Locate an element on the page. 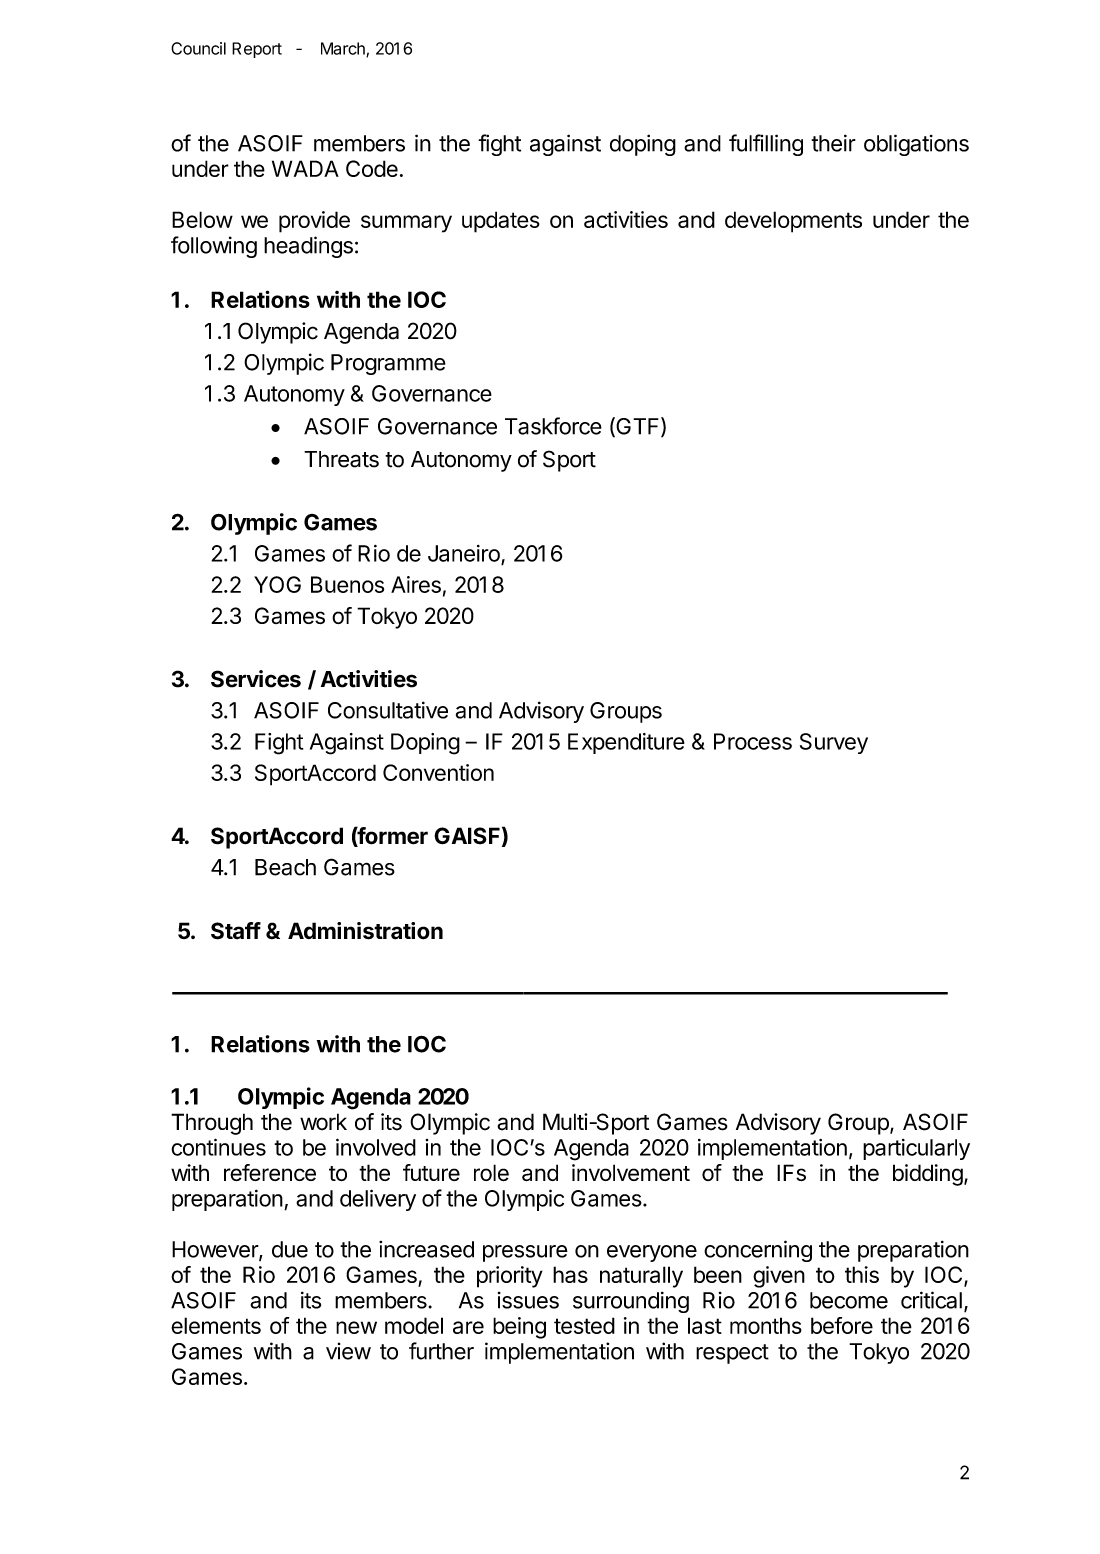 This page has height=1554, width=1100. new is located at coordinates (356, 1327).
